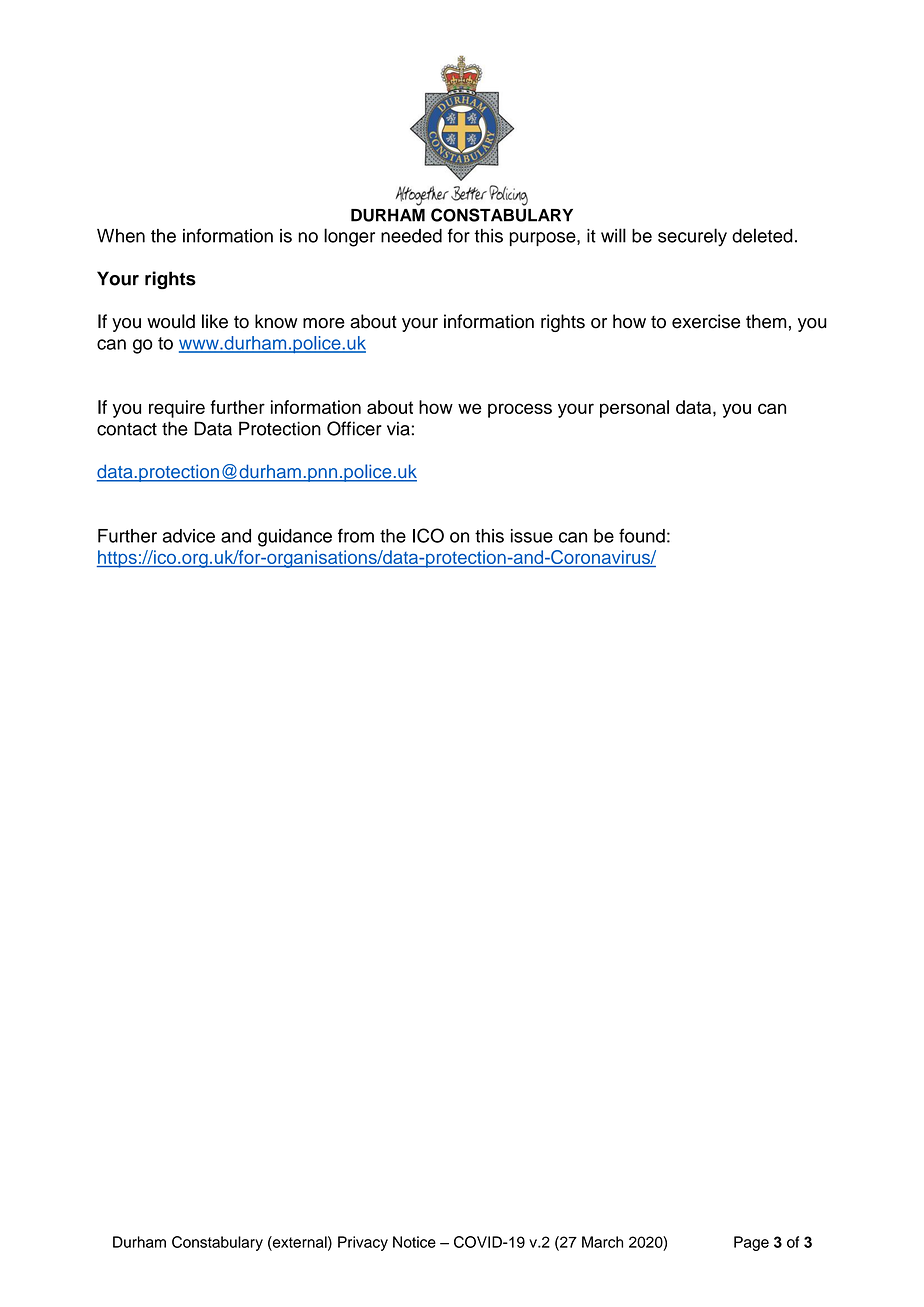 The height and width of the document is (1307, 924). I want to click on from, so click(356, 535).
